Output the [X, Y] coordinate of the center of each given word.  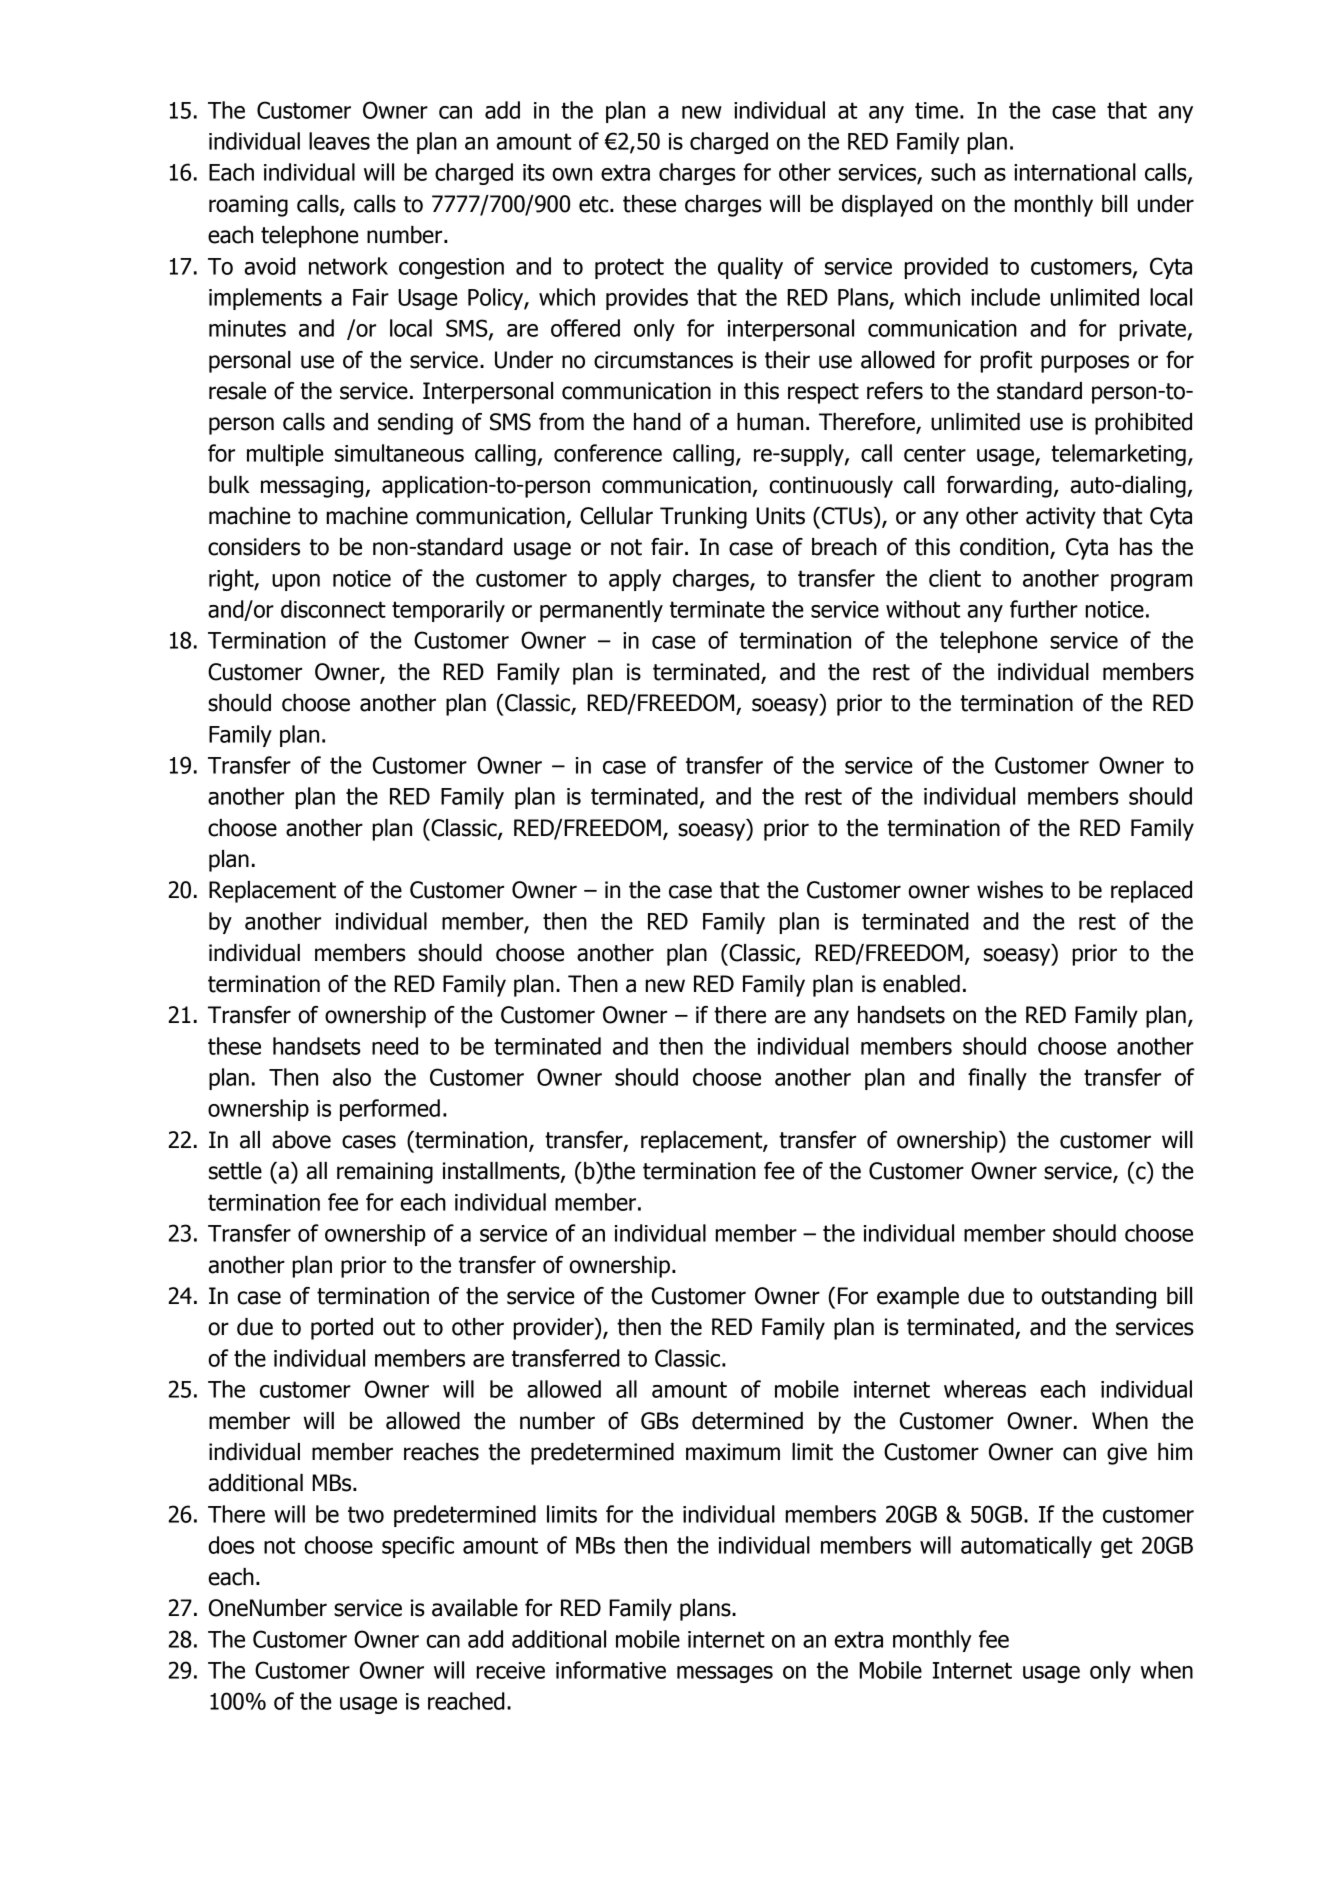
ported [342, 1329]
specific [418, 1547]
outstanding [1098, 1298]
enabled [921, 984]
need [395, 1046]
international [1075, 172]
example [918, 1298]
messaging [313, 487]
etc [595, 204]
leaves [339, 141]
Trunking [703, 518]
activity [1061, 518]
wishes [1010, 890]
